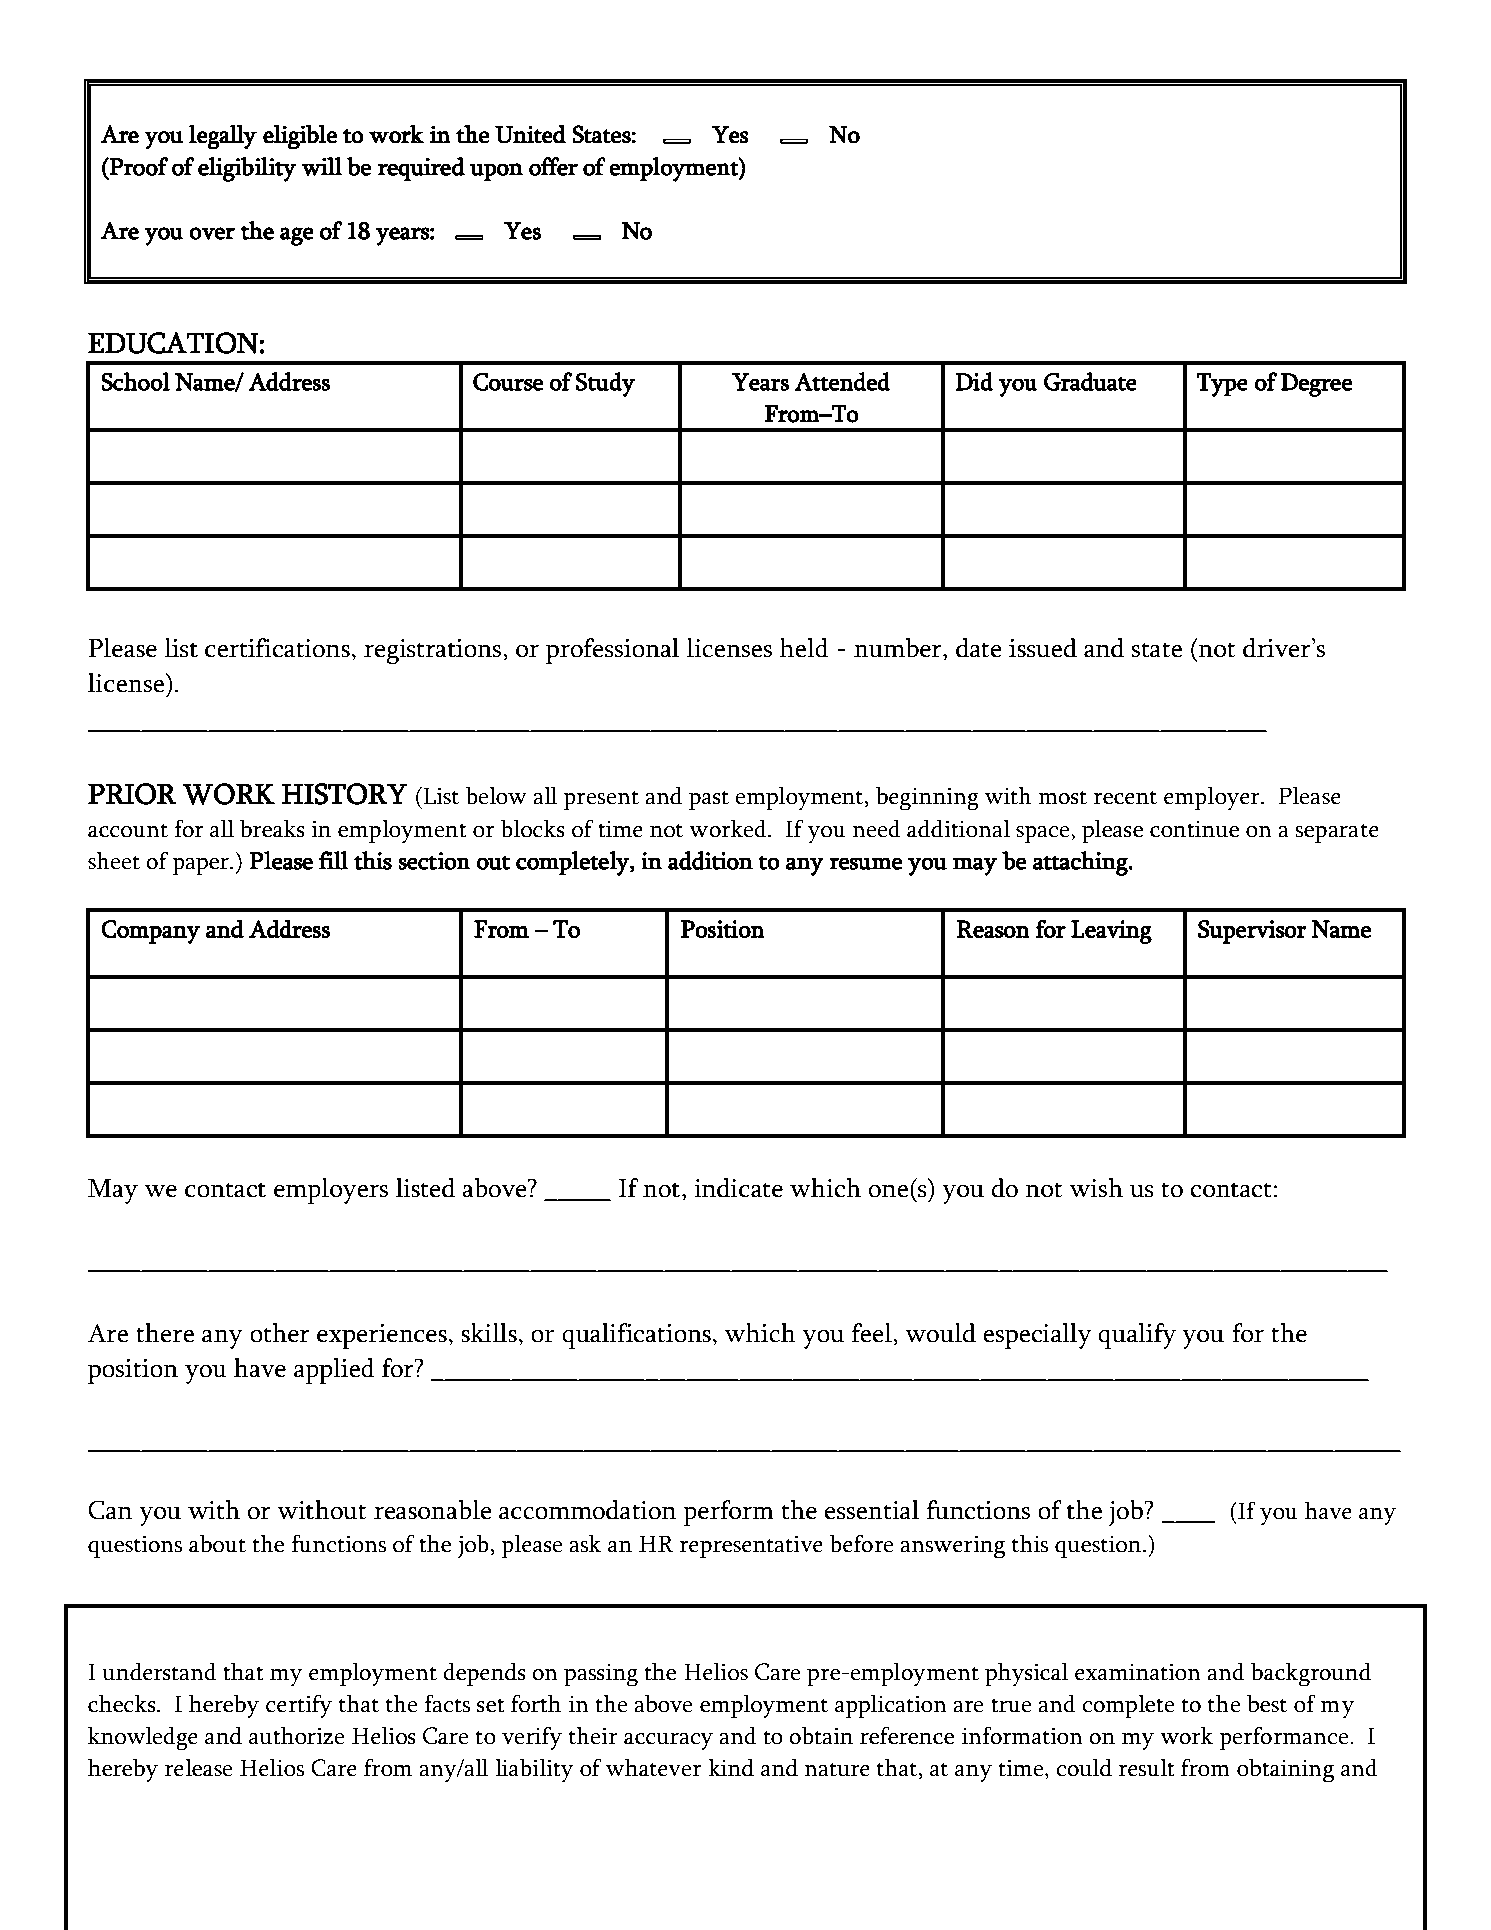 This screenshot has height=1930, width=1491. Describe the element at coordinates (668, 1742) in the screenshot. I see `accuracy` at that location.
